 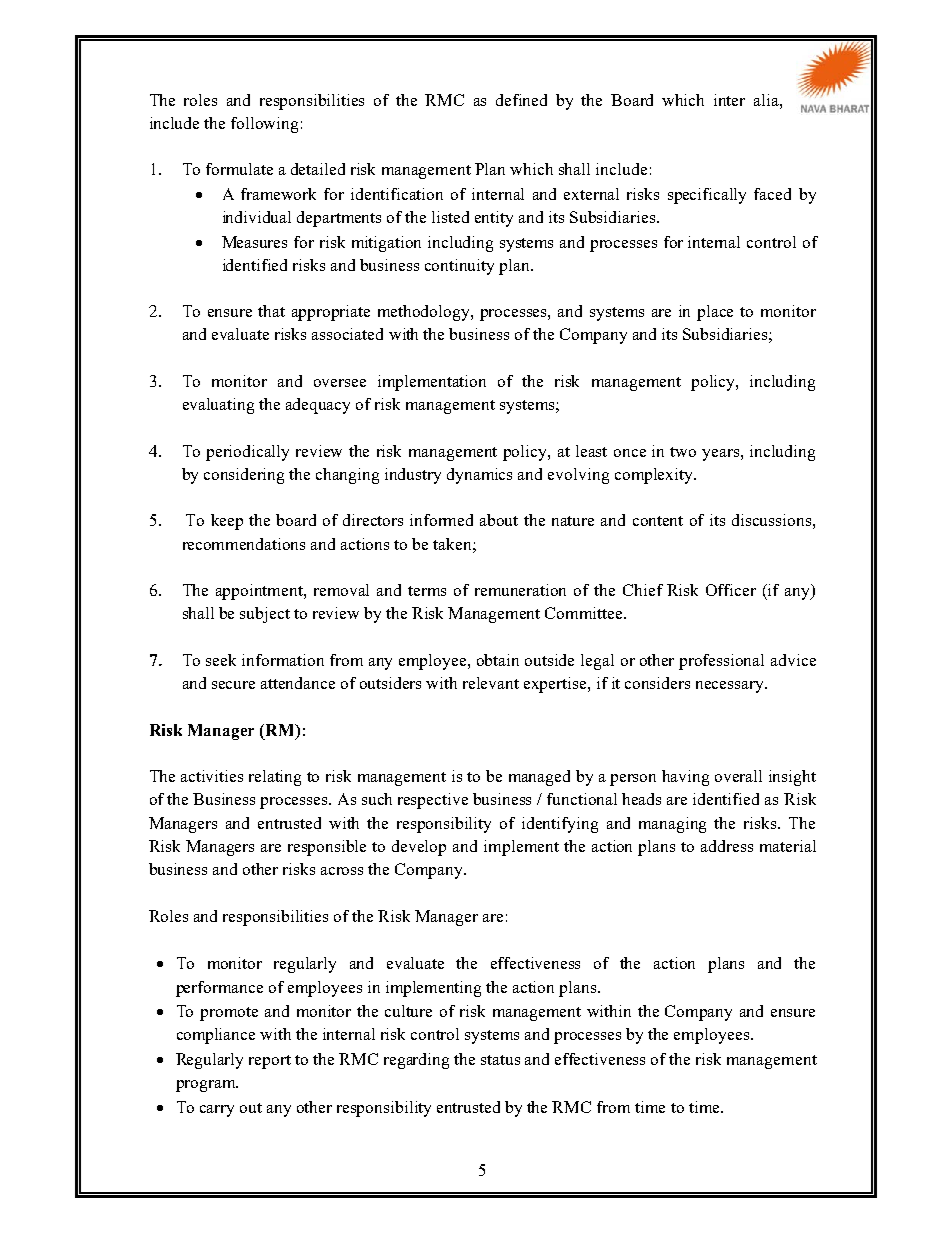 What do you see at coordinates (270, 1062) in the image?
I see `report` at bounding box center [270, 1062].
